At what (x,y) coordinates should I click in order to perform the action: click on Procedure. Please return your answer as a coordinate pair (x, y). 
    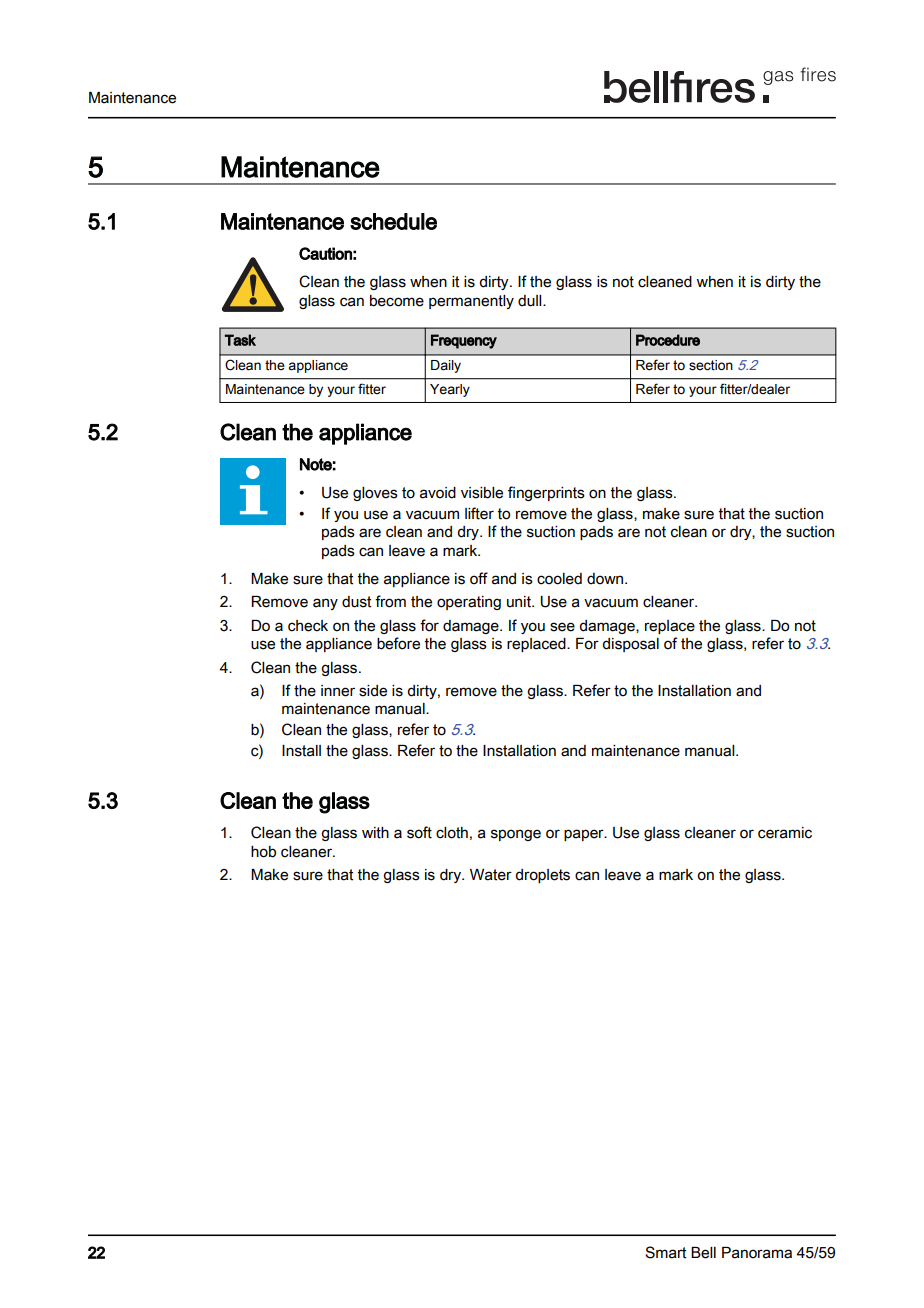
    Looking at the image, I should click on (668, 340).
